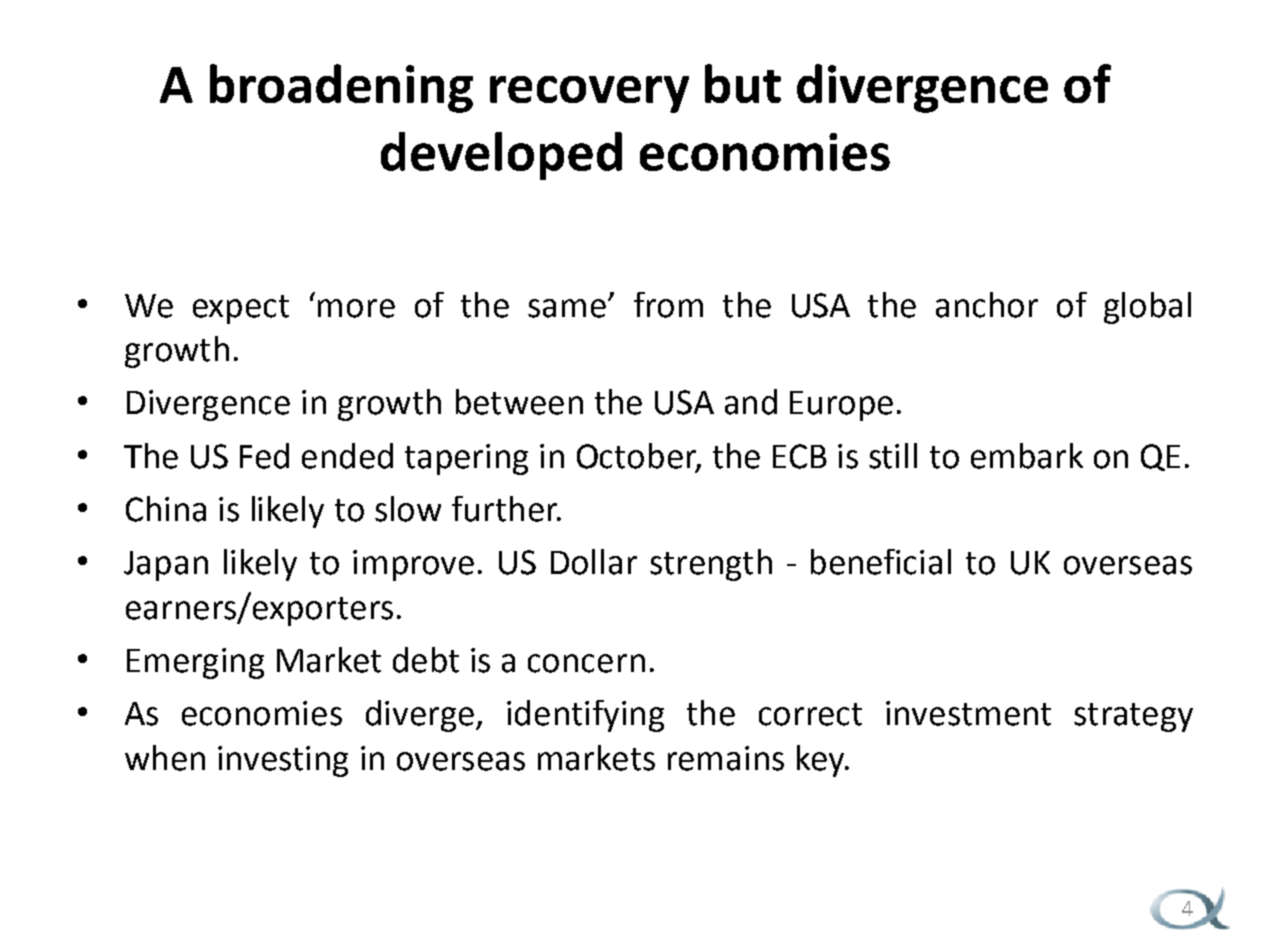  I want to click on but, so click(743, 83).
